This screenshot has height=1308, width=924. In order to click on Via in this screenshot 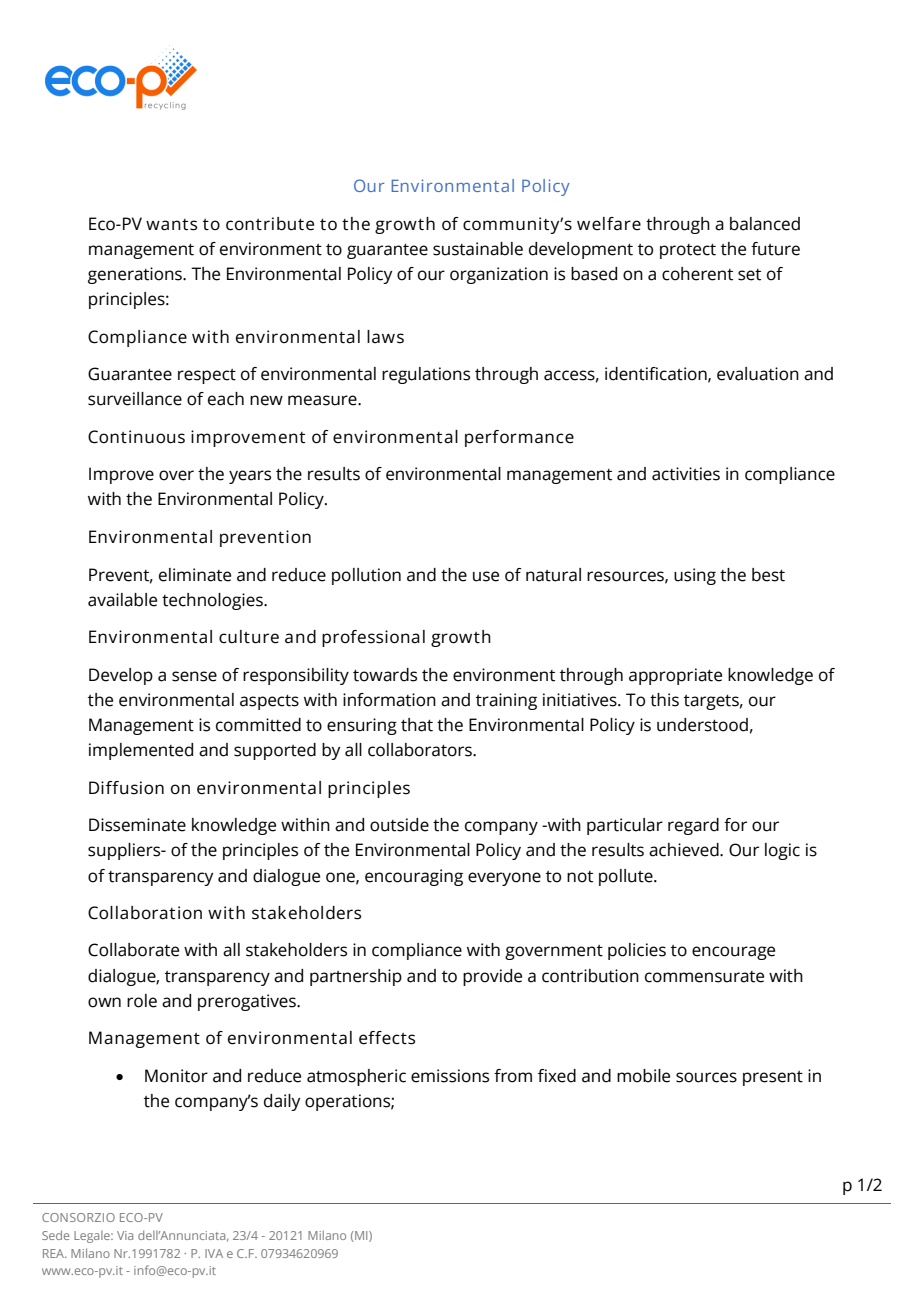, I will do `click(125, 1235)`.
